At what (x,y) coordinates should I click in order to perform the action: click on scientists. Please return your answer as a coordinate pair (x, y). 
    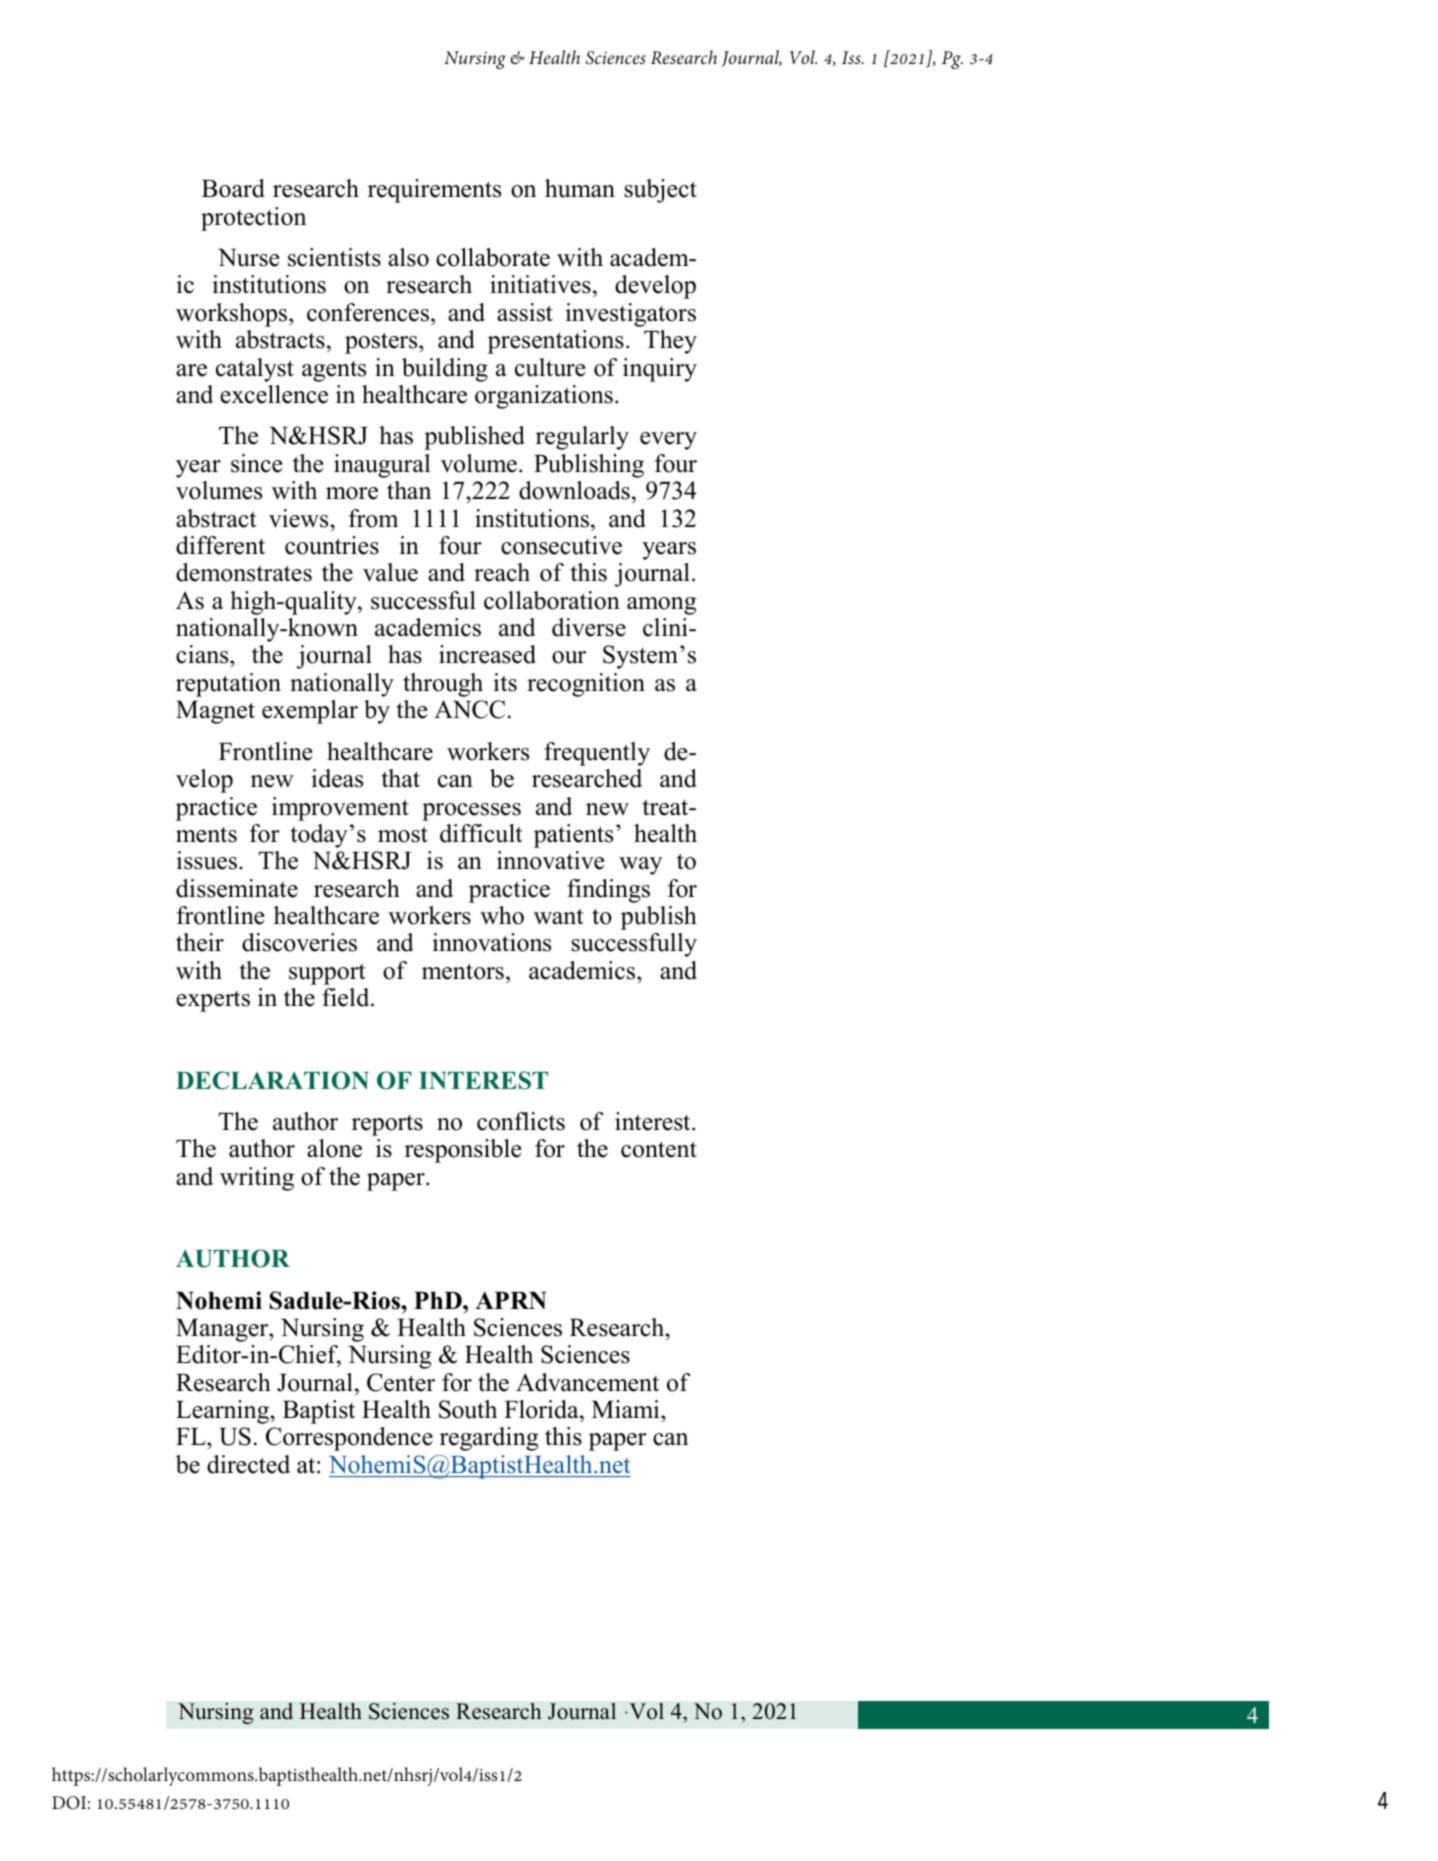
    Looking at the image, I should click on (334, 257).
